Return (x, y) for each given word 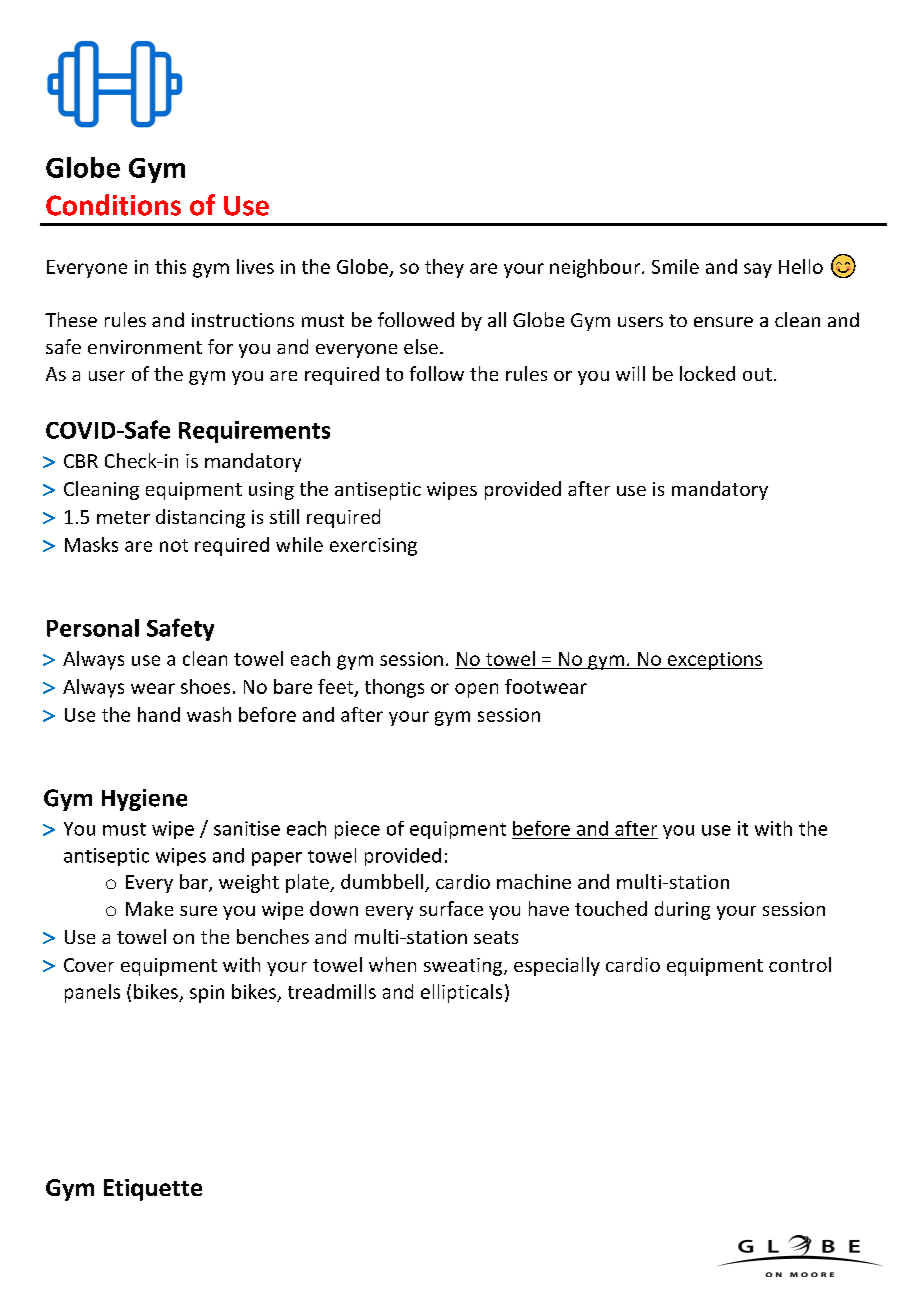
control (800, 964)
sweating (464, 967)
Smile (675, 266)
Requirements (254, 432)
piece (357, 830)
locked (707, 373)
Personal (93, 628)
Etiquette (153, 1190)
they (444, 268)
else (421, 346)
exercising (373, 547)
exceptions (714, 661)
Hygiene (144, 800)
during (682, 910)
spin (207, 994)
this (170, 266)
